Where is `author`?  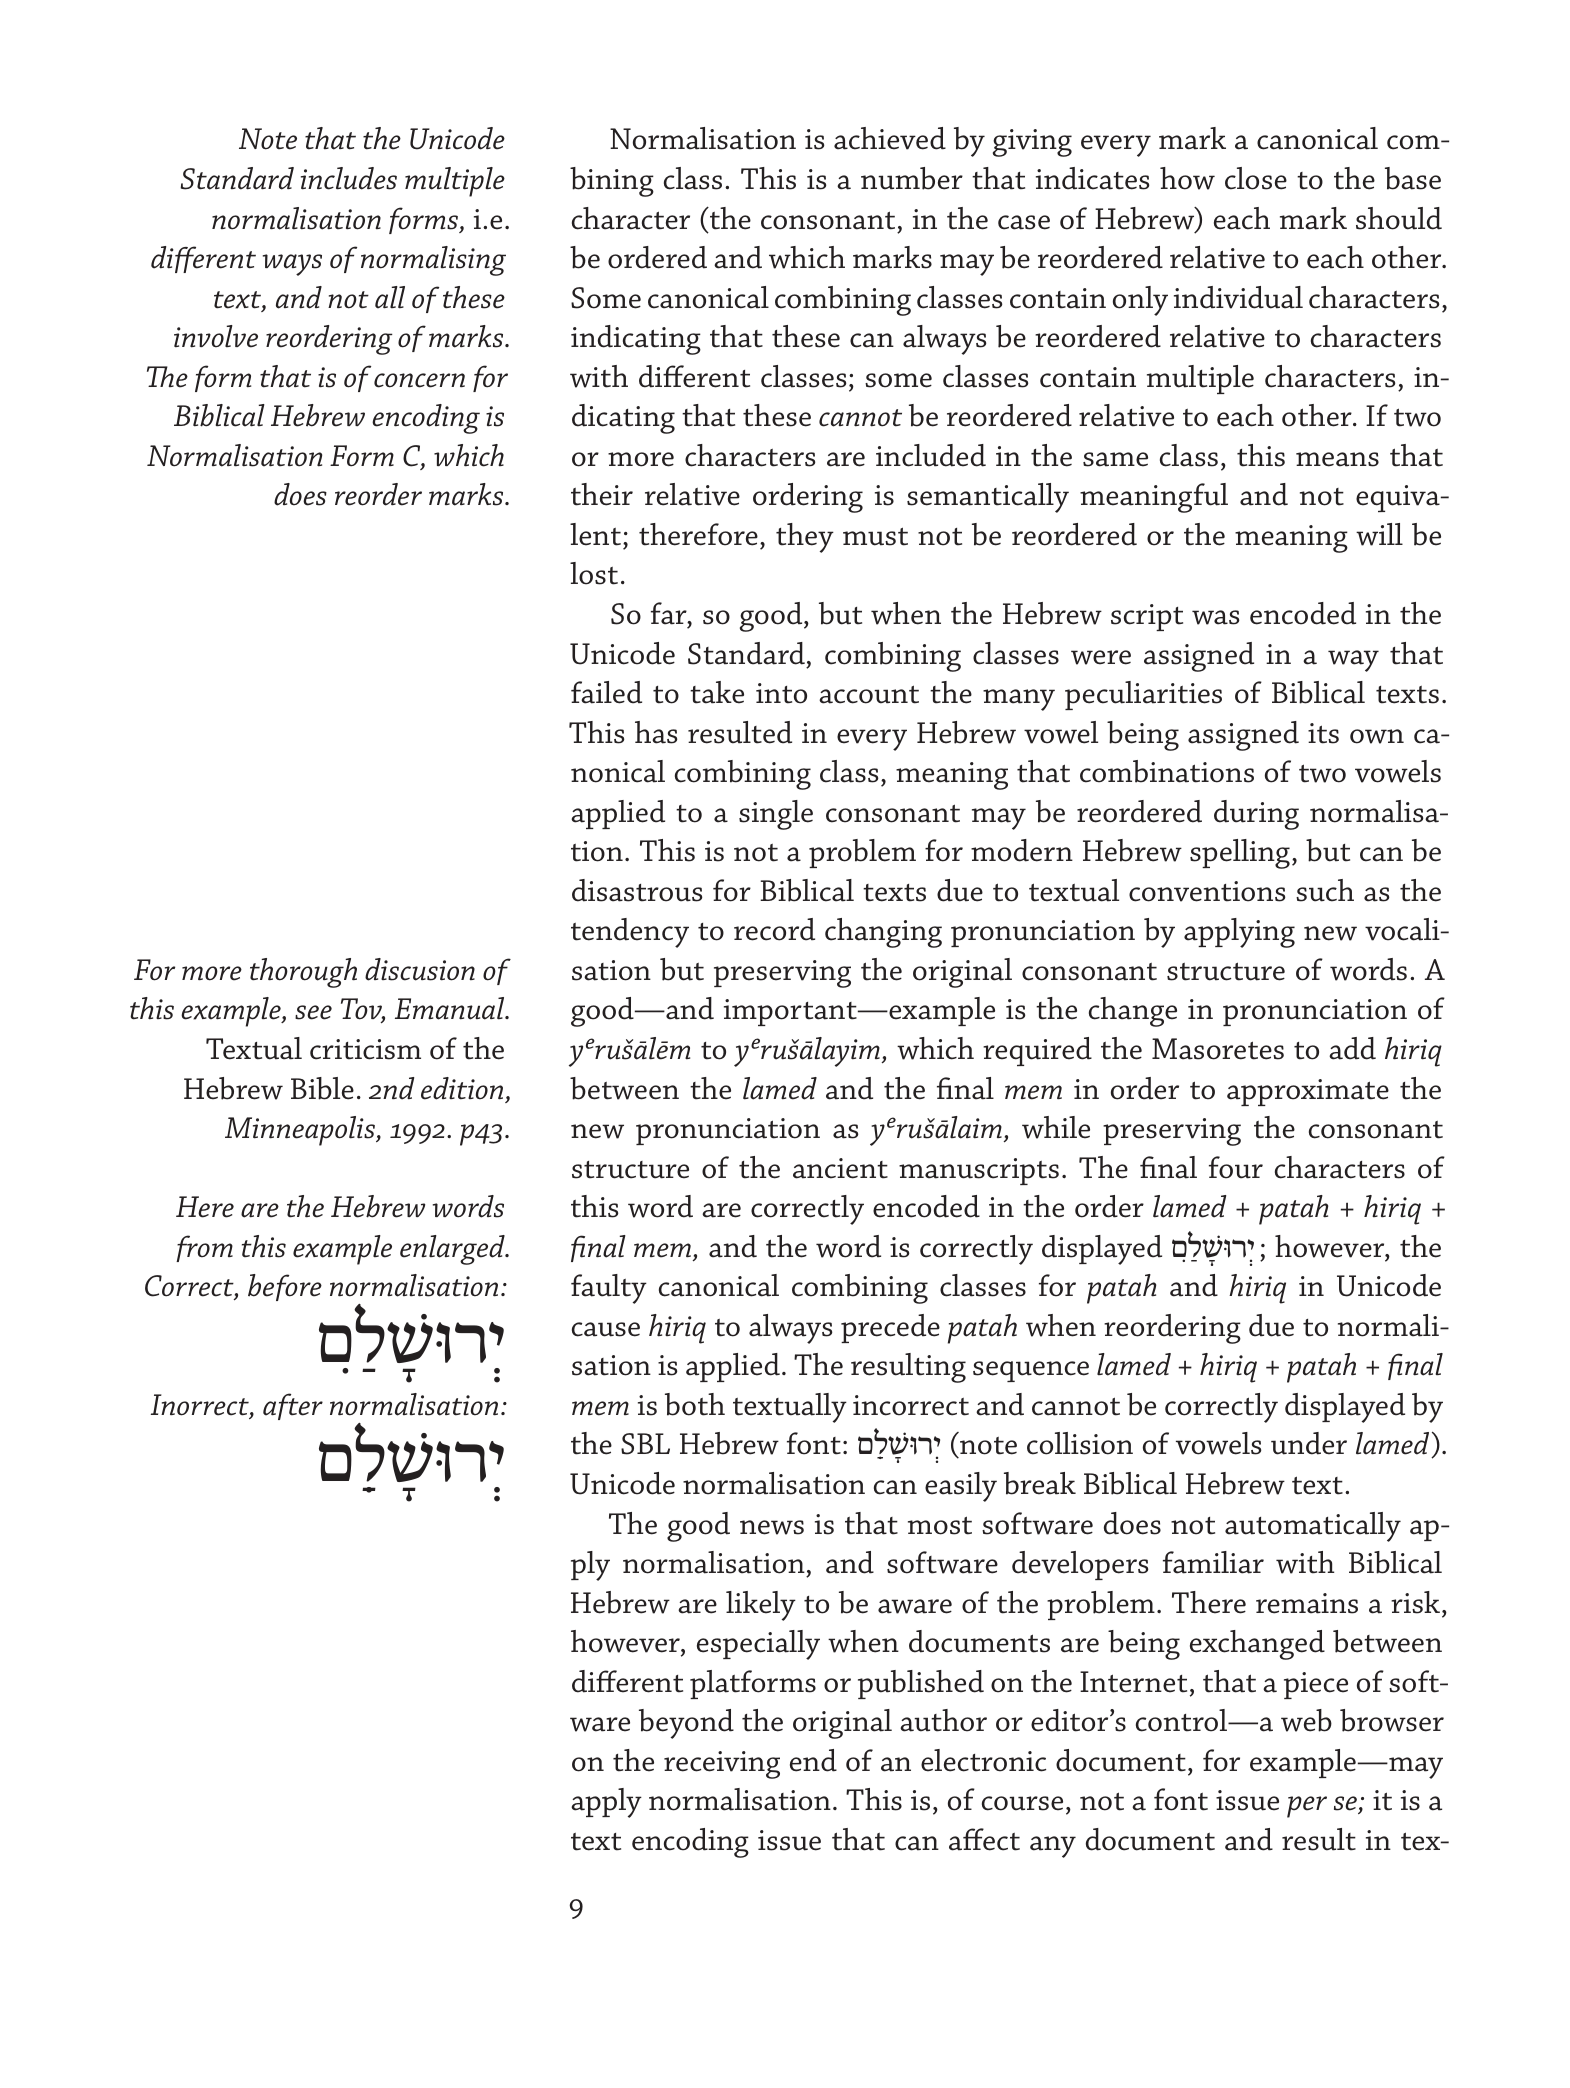
author is located at coordinates (943, 1720).
